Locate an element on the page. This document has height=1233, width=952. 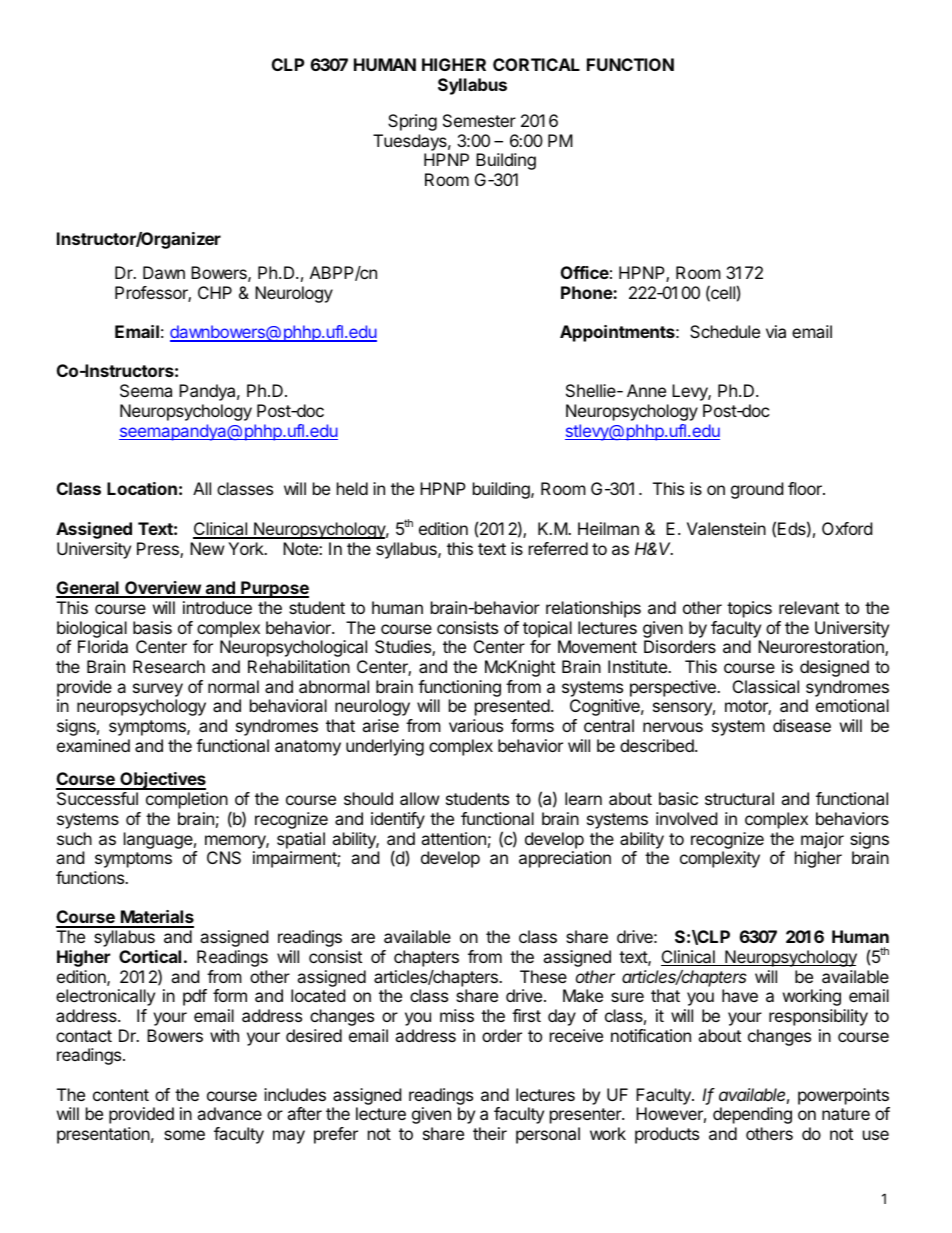
structural is located at coordinates (739, 798).
